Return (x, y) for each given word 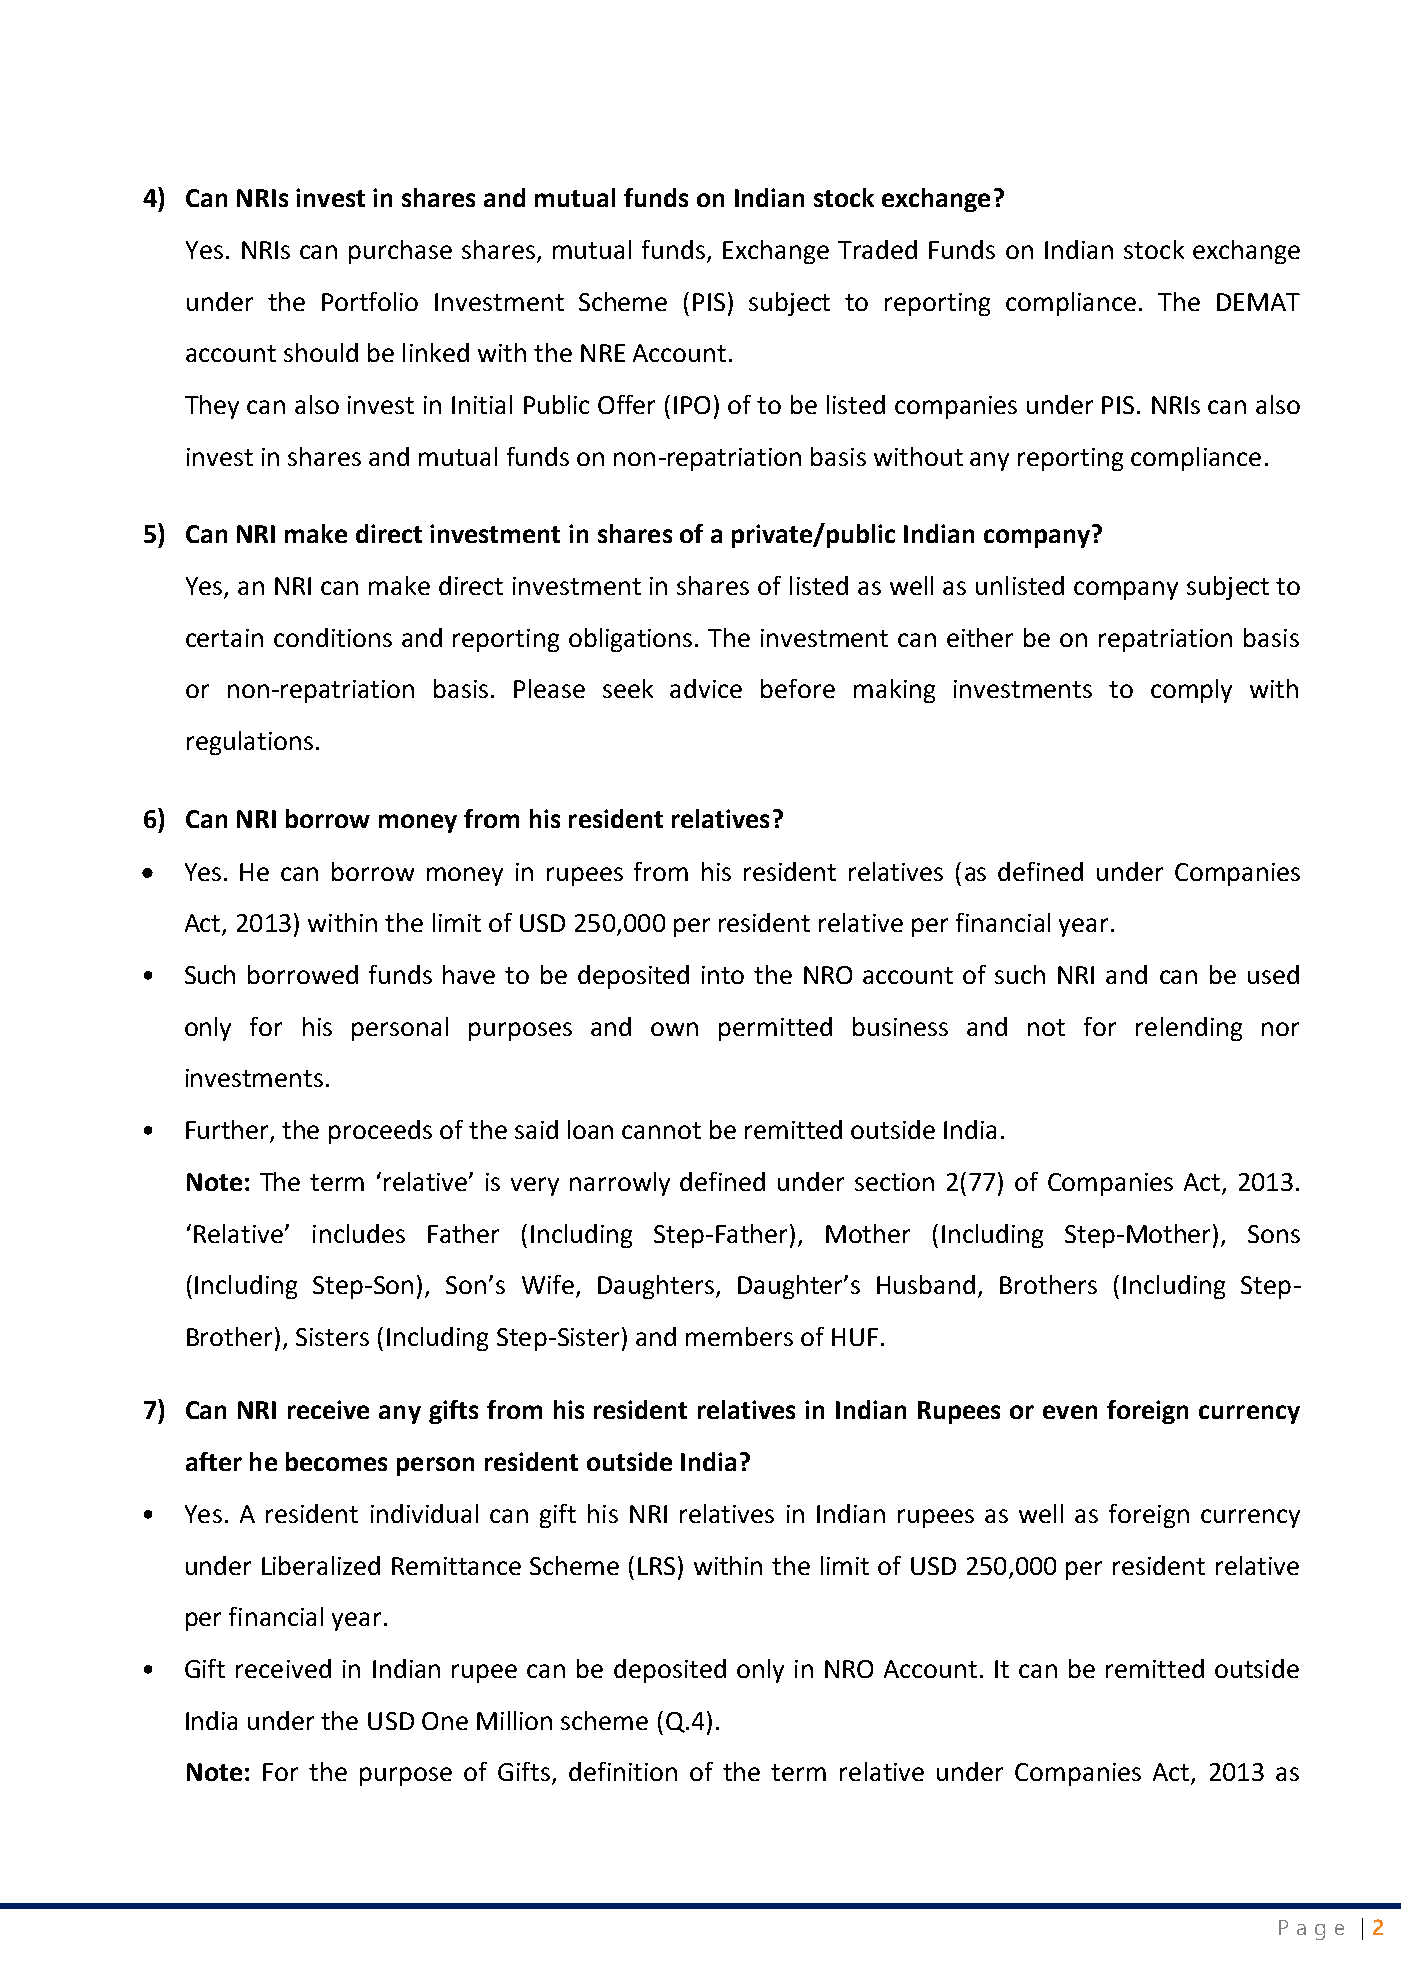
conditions (333, 637)
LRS (656, 1566)
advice (706, 688)
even (1070, 1412)
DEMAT (1258, 302)
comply (1191, 691)
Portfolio (370, 301)
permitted (775, 1029)
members (739, 1336)
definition (623, 1771)
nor (1280, 1029)
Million (514, 1720)
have (469, 974)
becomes (336, 1461)
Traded (877, 249)
